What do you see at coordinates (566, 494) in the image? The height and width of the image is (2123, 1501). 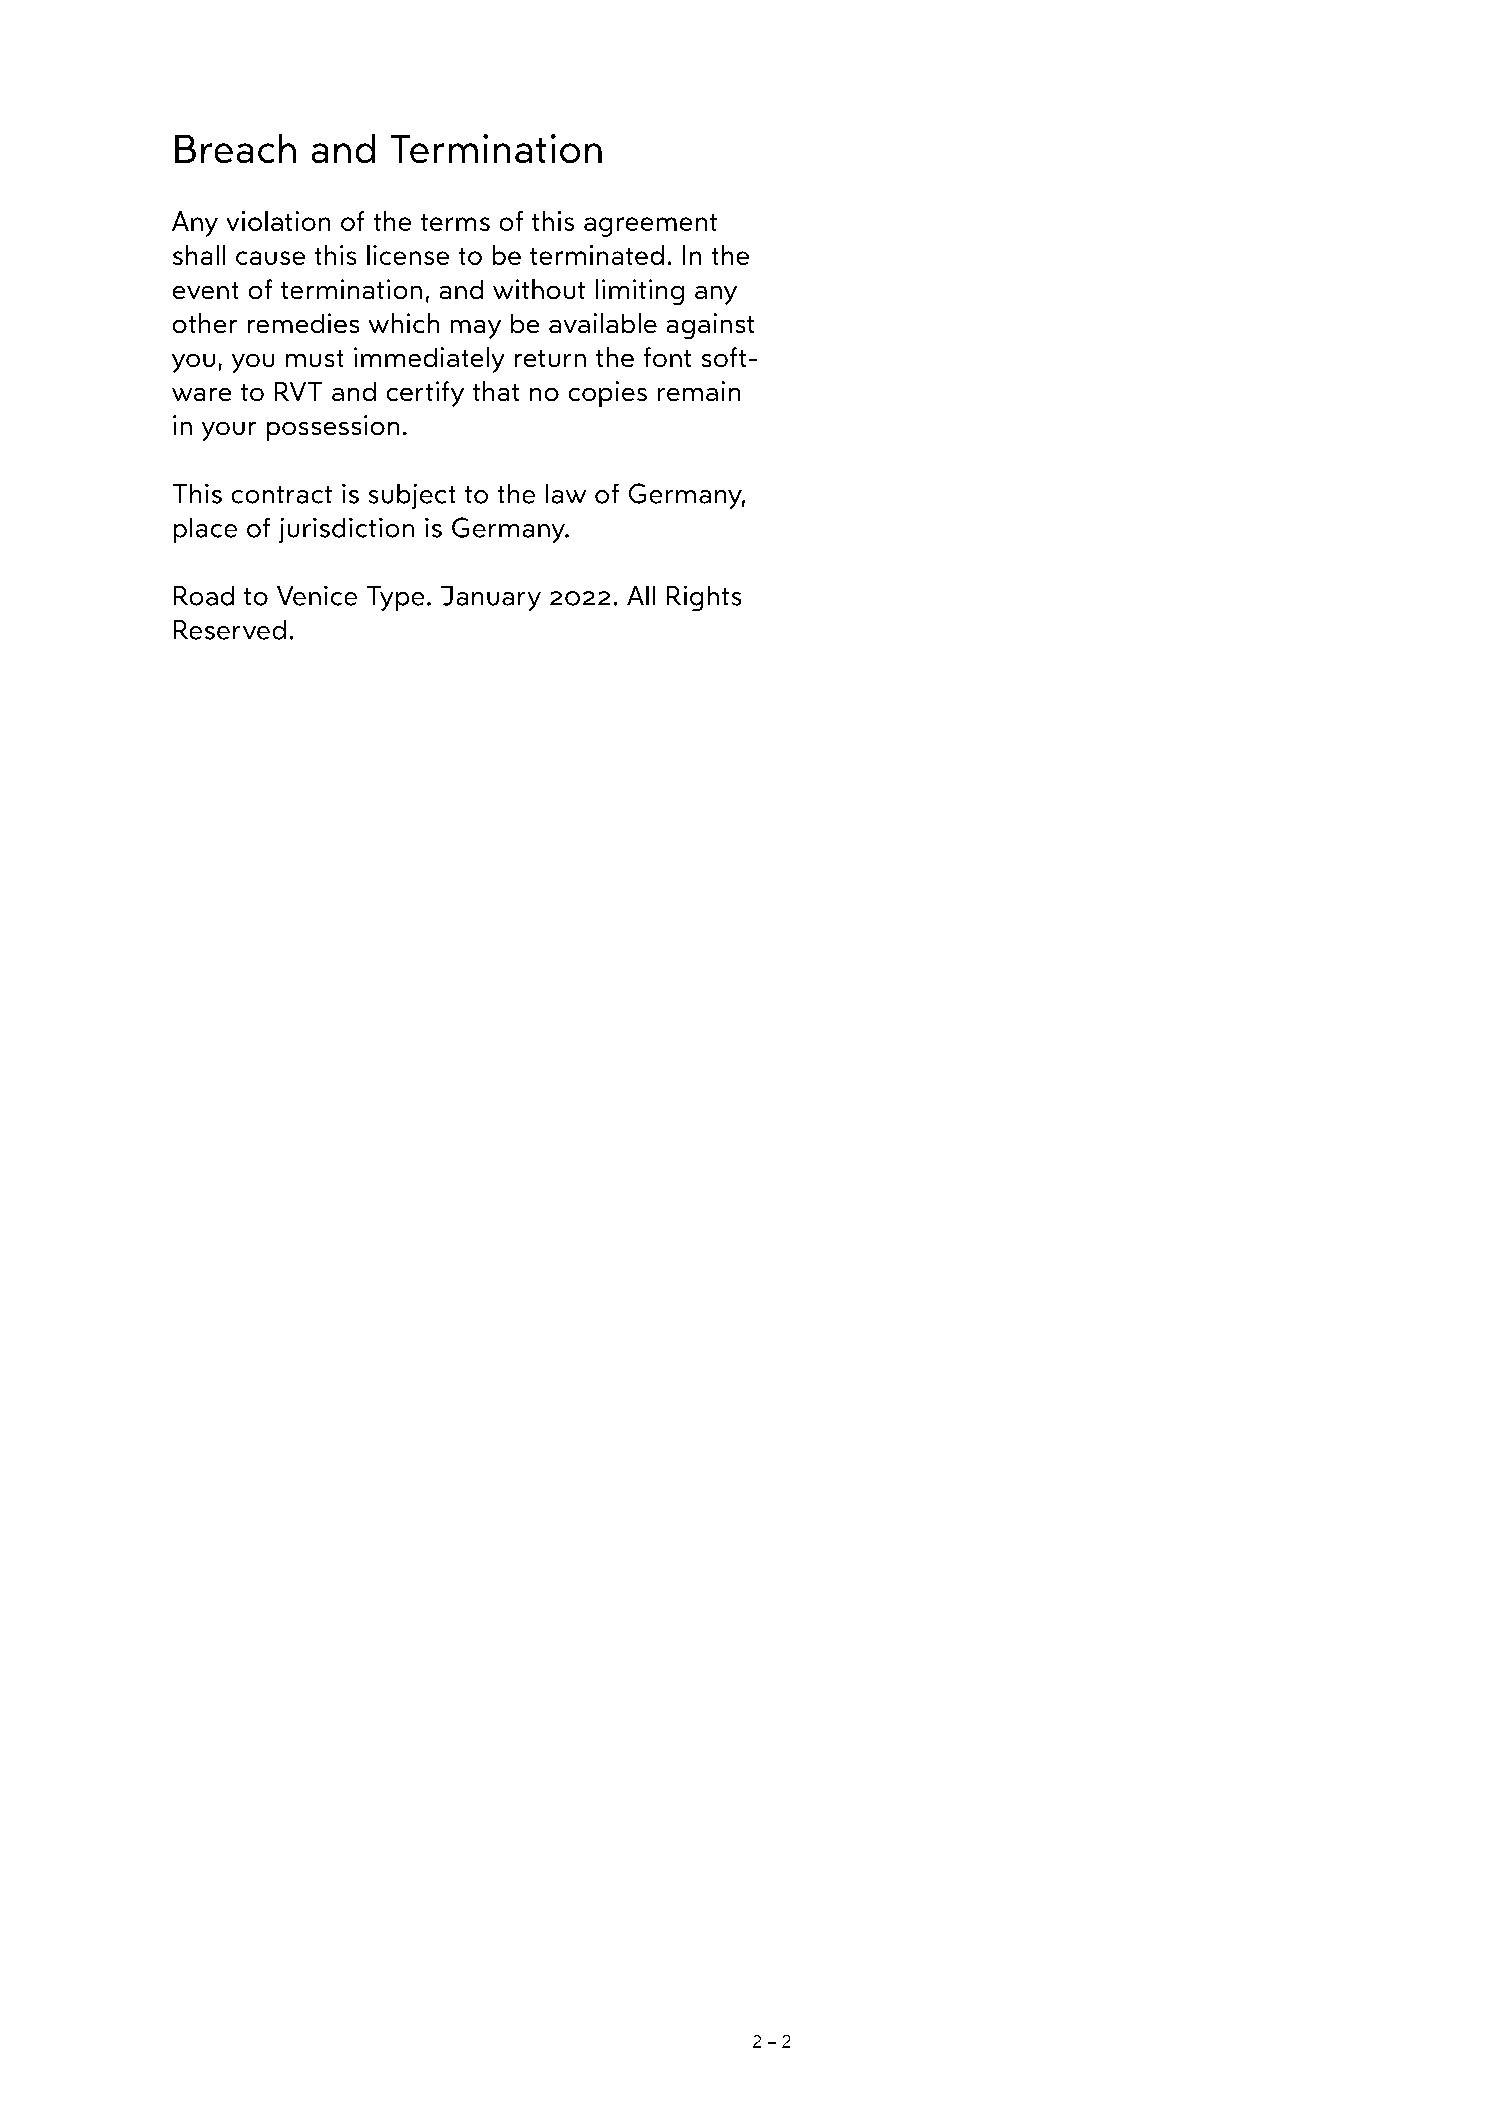 I see `law` at bounding box center [566, 494].
